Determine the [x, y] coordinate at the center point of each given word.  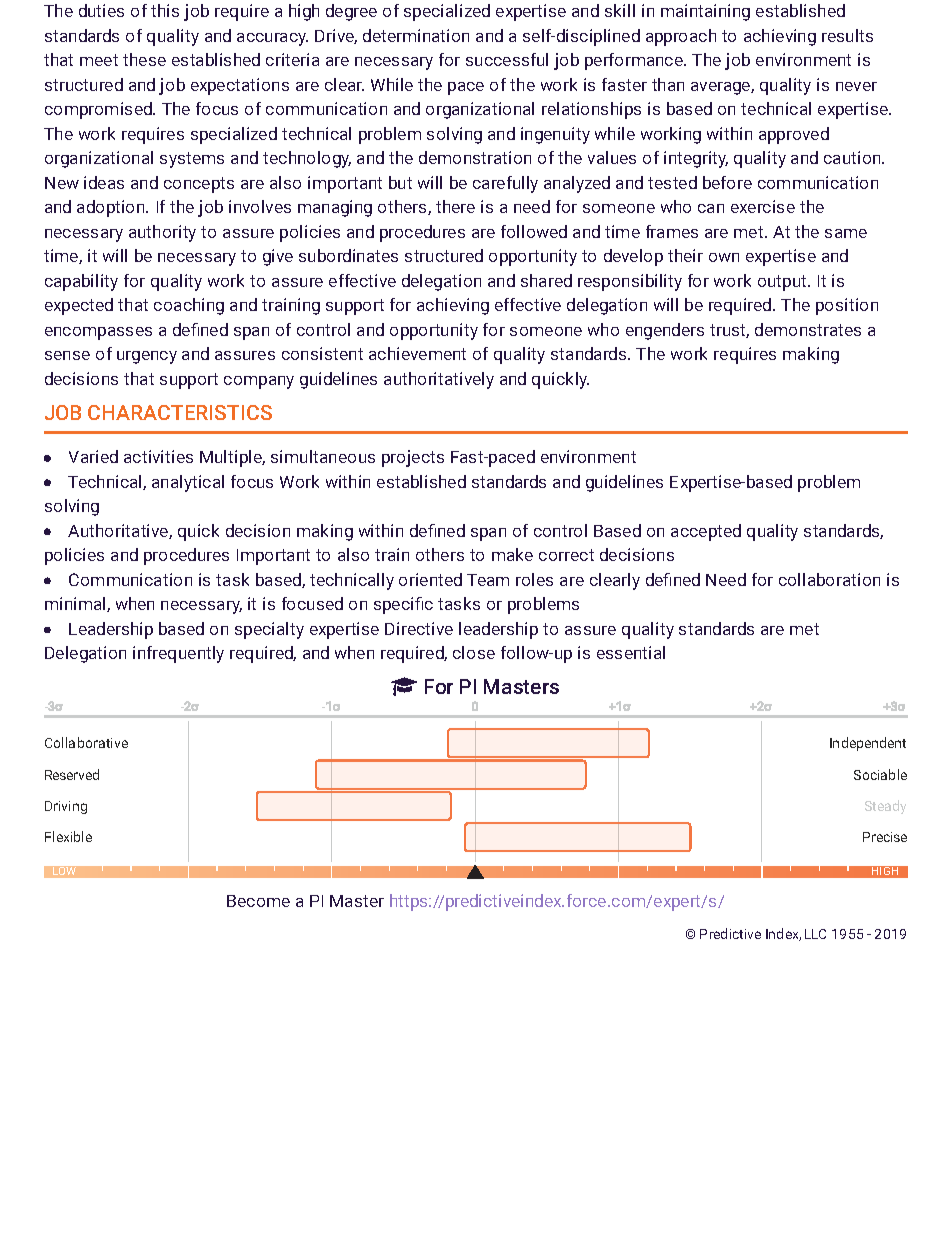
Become [258, 901]
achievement [417, 353]
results [847, 35]
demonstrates [808, 329]
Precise [885, 837]
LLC [815, 934]
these [144, 59]
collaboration [829, 579]
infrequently [178, 654]
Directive [419, 628]
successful [507, 59]
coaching [189, 306]
